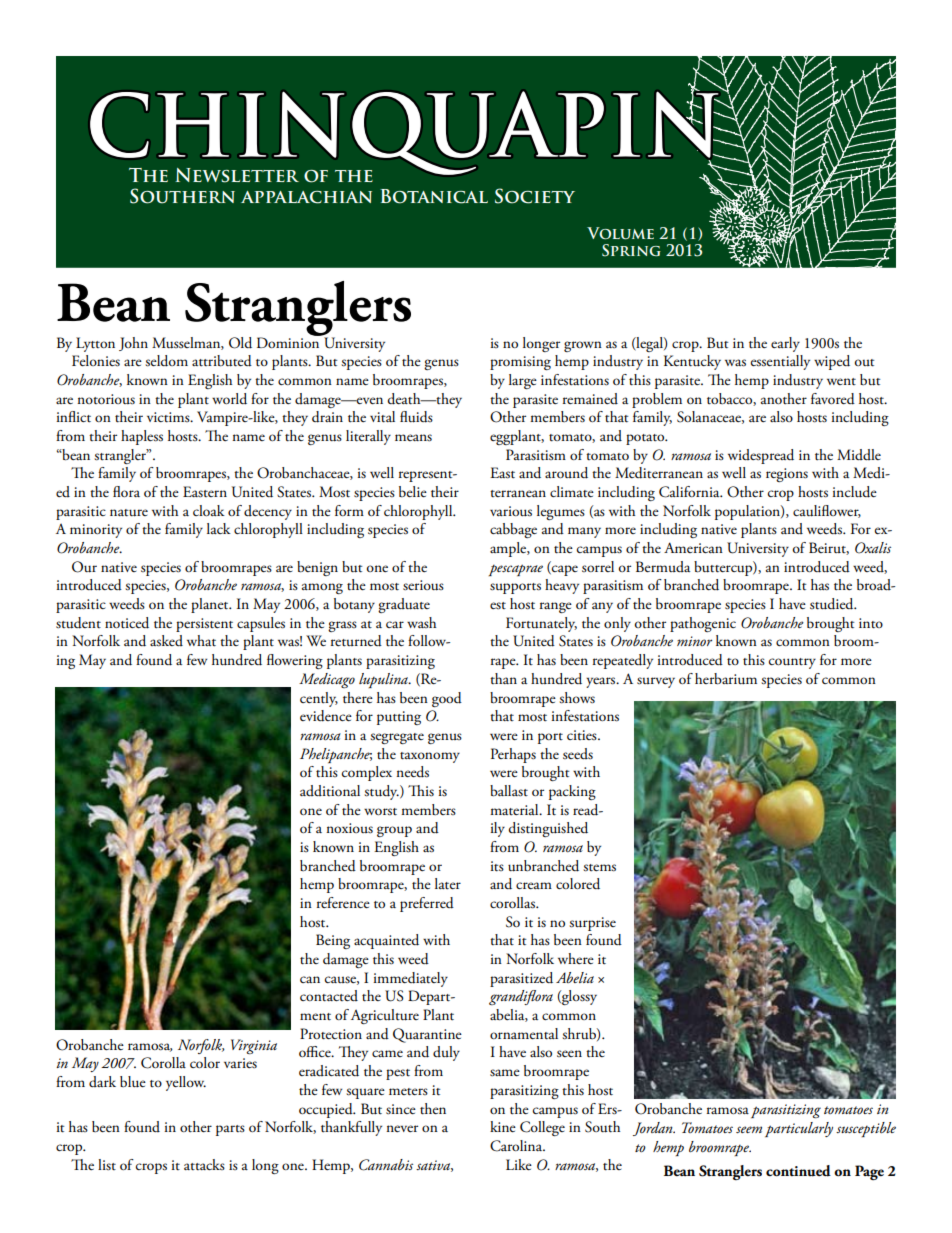  I want to click on Being, so click(333, 941).
